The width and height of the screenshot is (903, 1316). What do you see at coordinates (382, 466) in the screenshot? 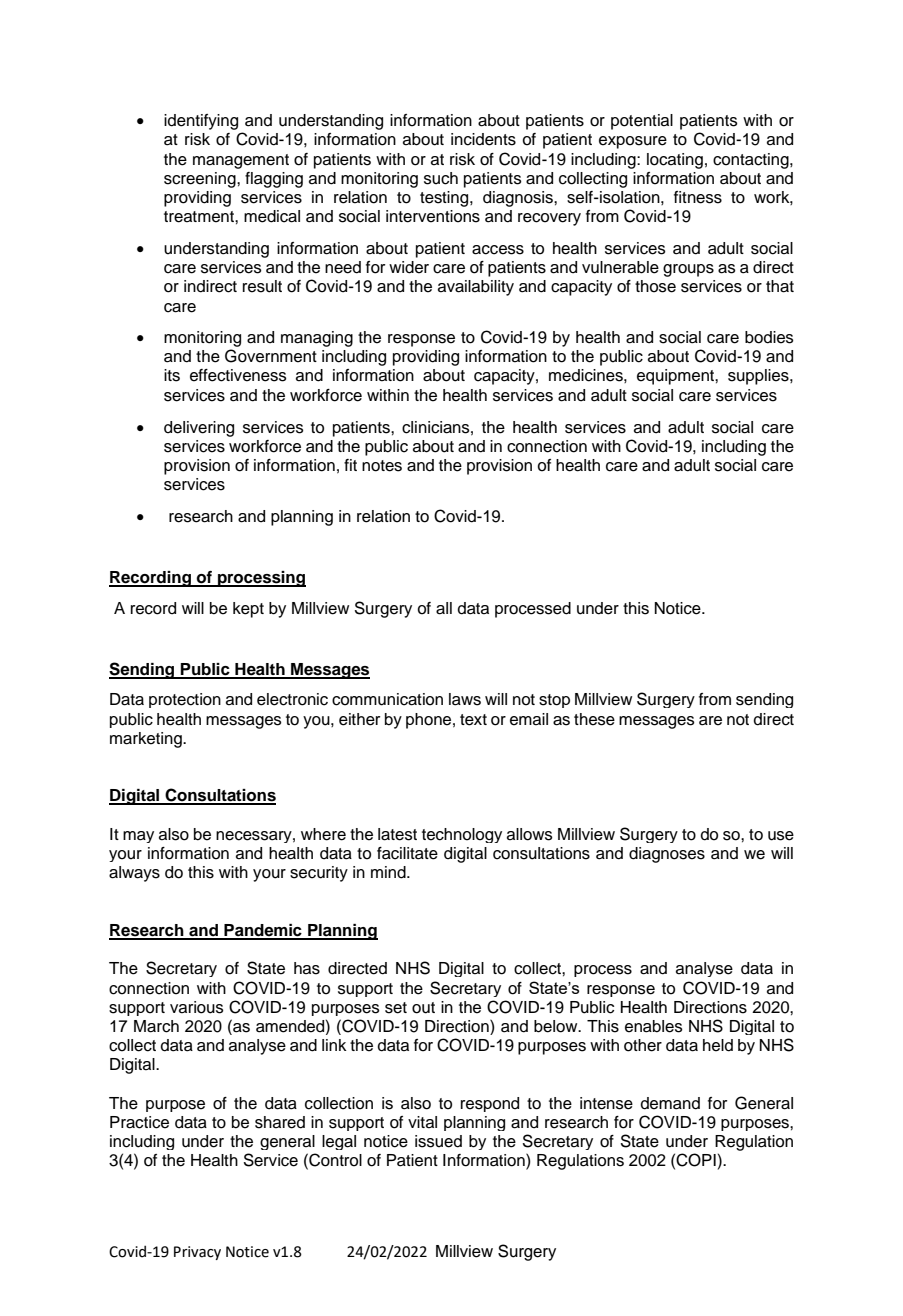
I see `notes` at bounding box center [382, 466].
